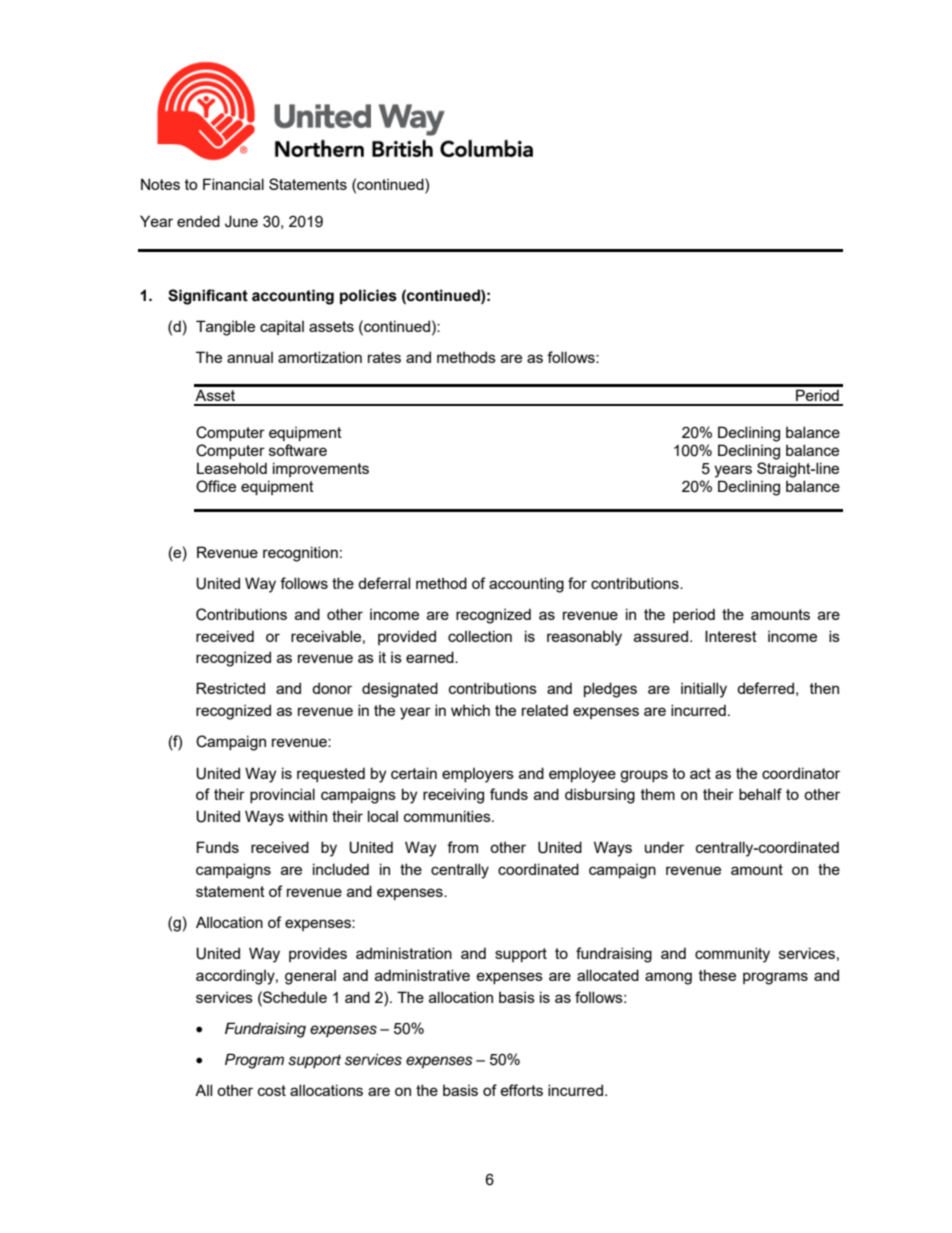 Image resolution: width=952 pixels, height=1233 pixels. Describe the element at coordinates (272, 1090) in the screenshot. I see `cost` at that location.
